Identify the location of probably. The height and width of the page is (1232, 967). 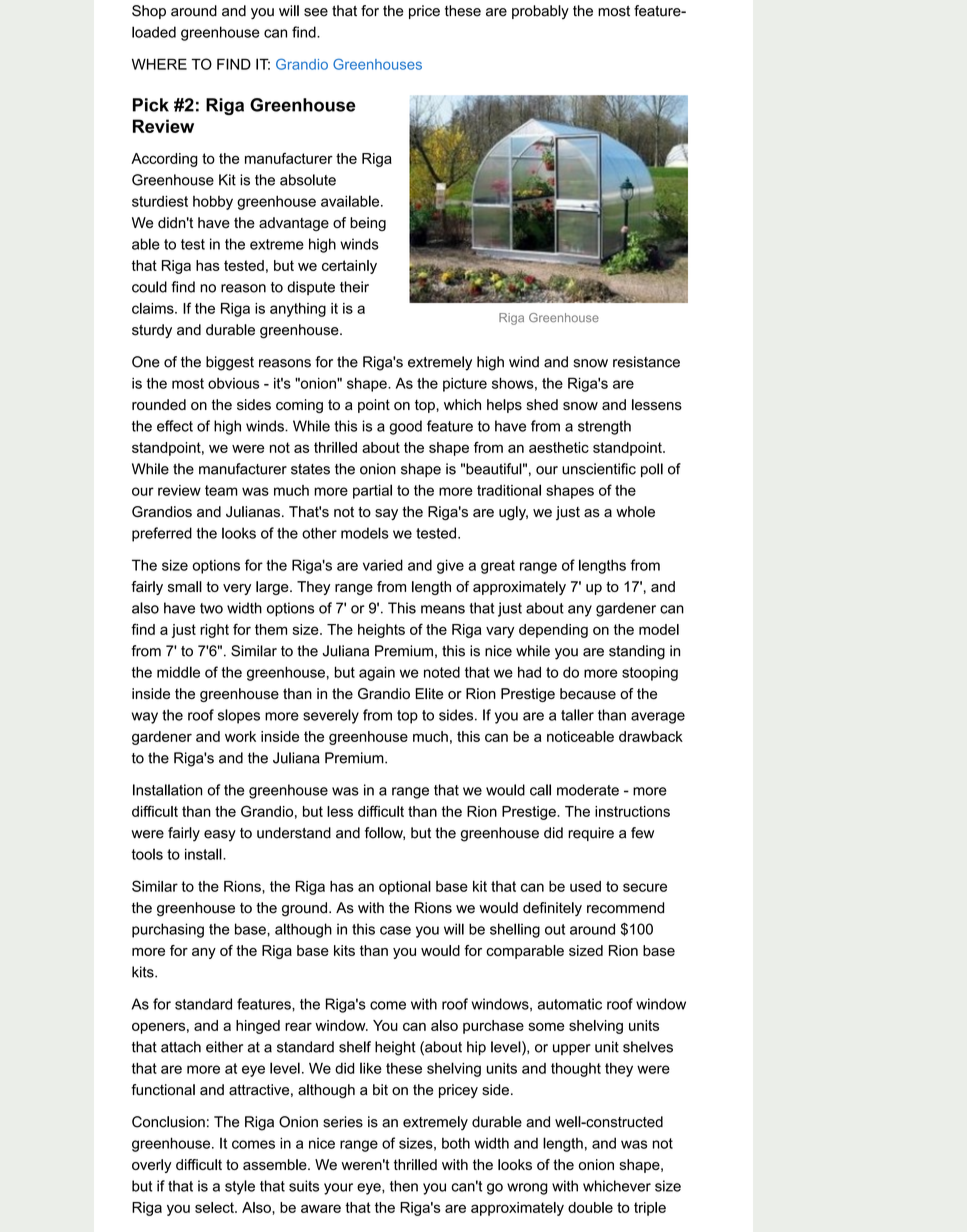
(540, 12).
